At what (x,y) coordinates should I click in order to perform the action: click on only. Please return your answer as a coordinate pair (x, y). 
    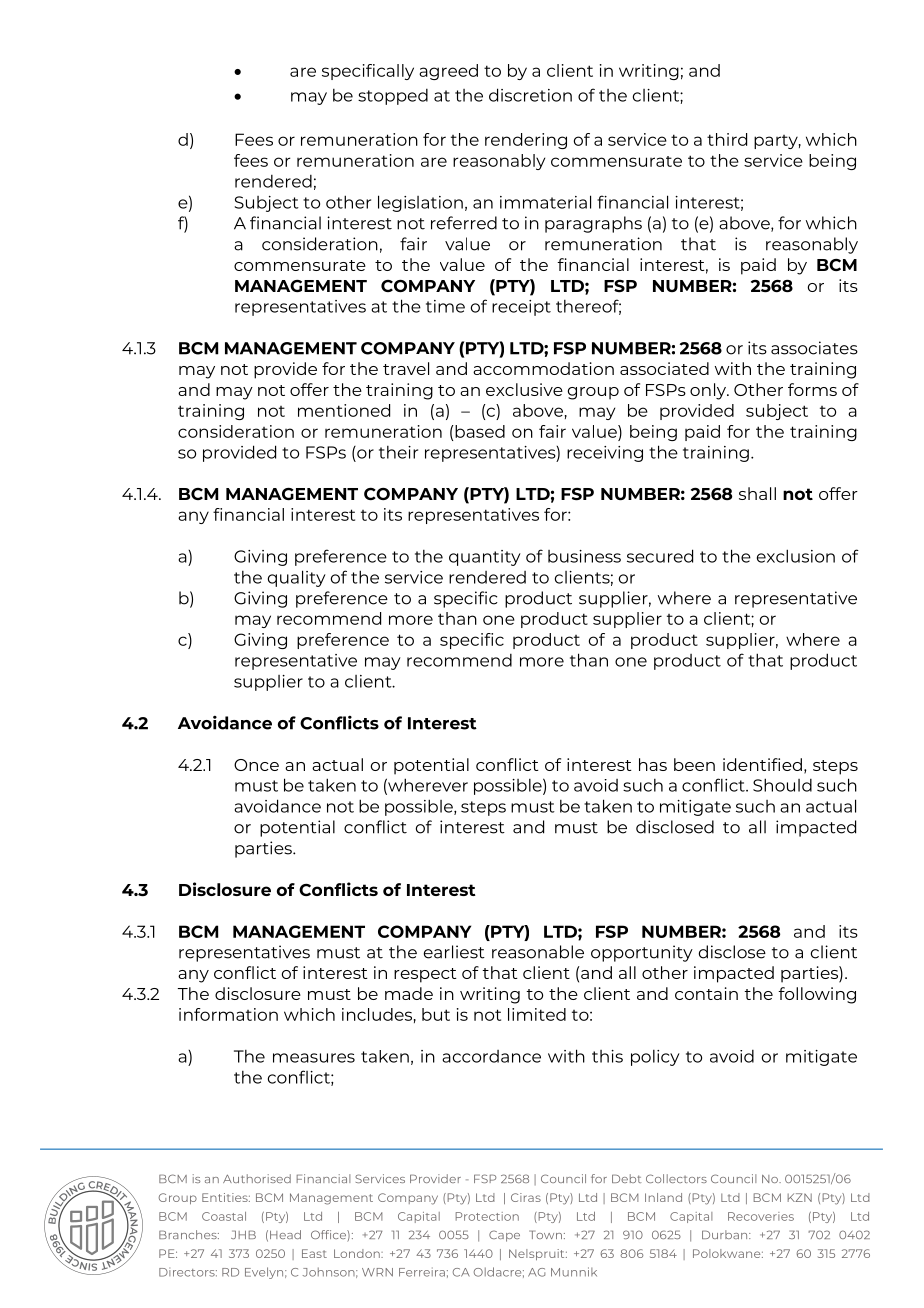
    Looking at the image, I should click on (709, 391).
